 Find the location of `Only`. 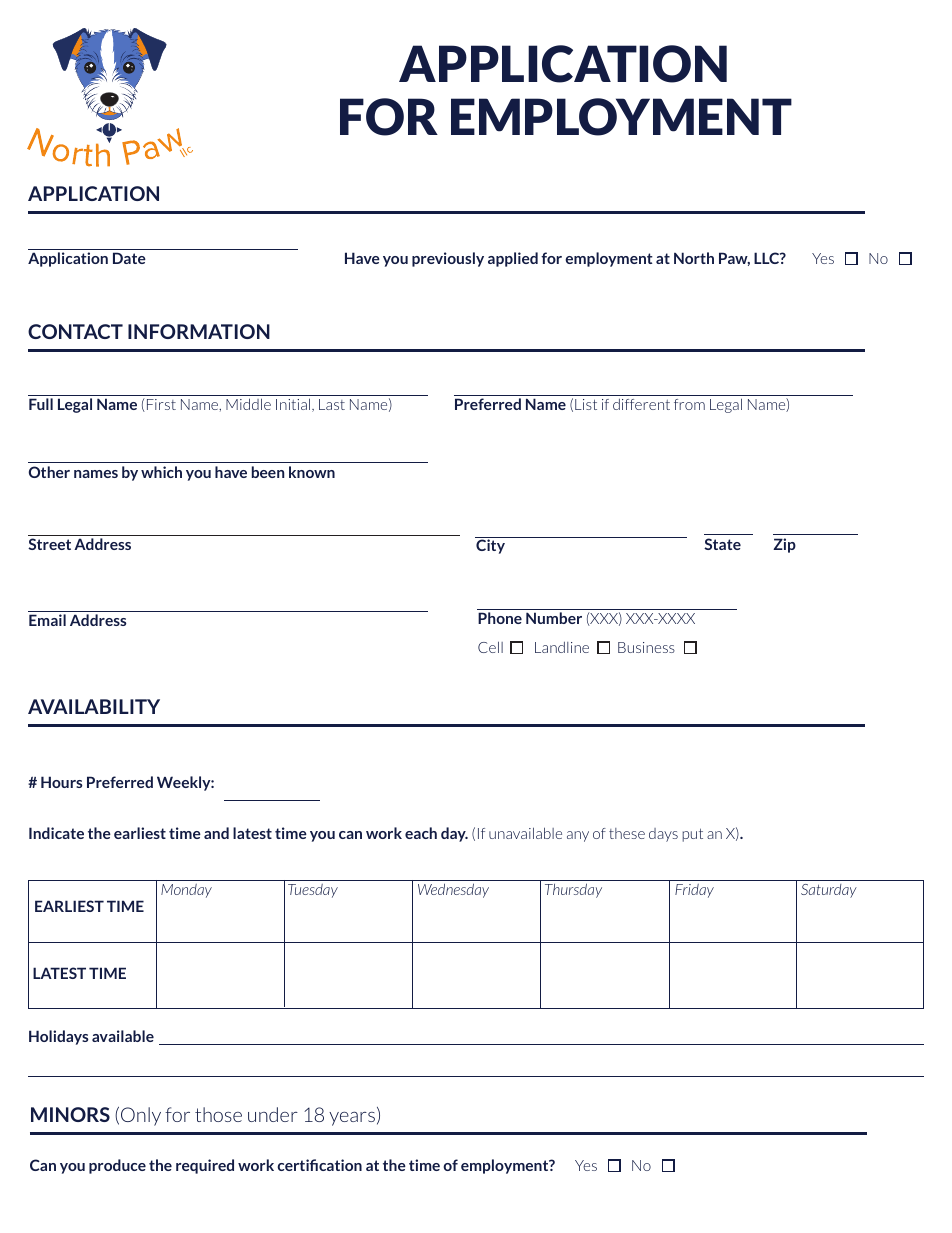

Only is located at coordinates (141, 1116).
